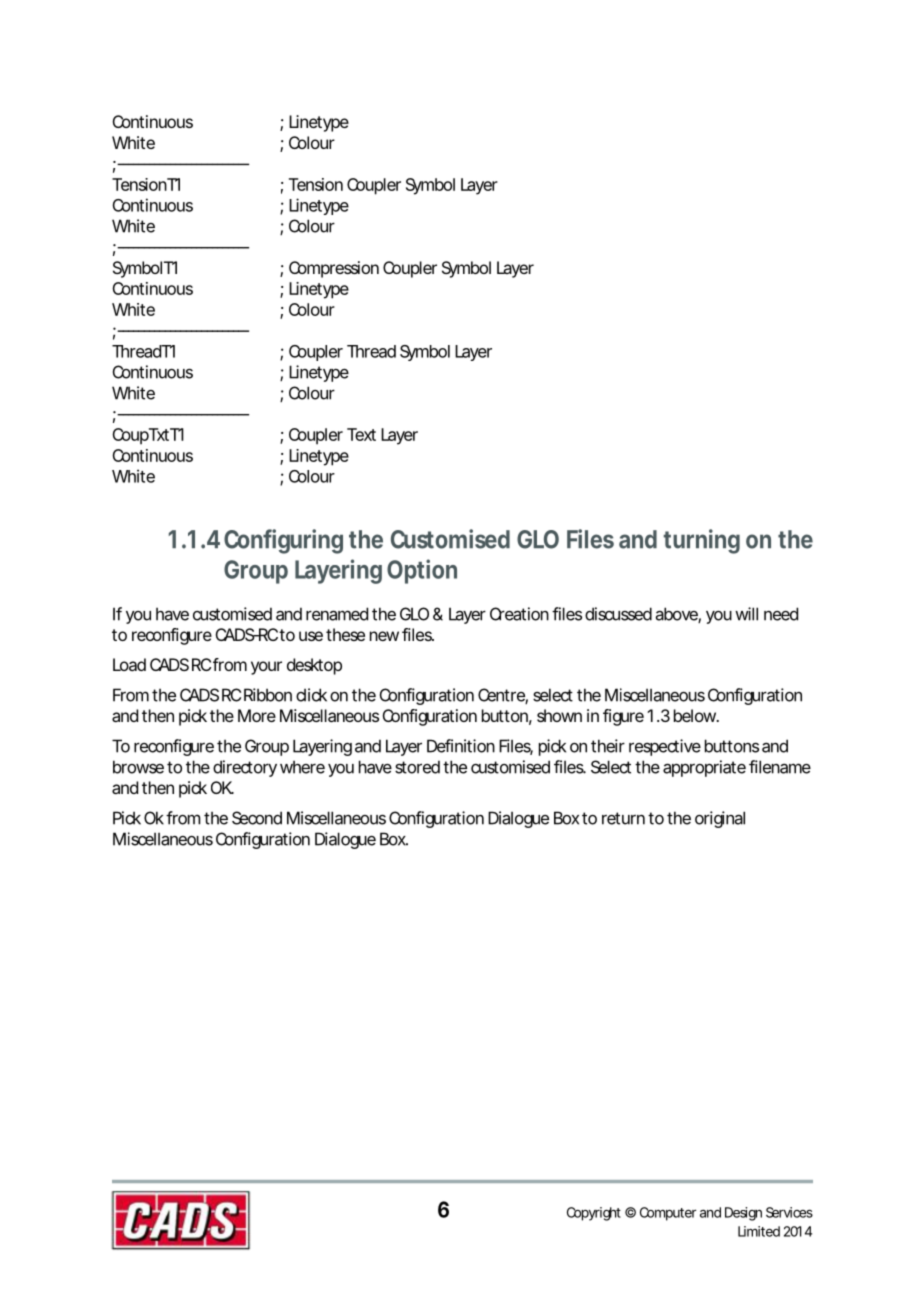 Image resolution: width=924 pixels, height=1308 pixels. What do you see at coordinates (668, 1214) in the screenshot?
I see `Computer` at bounding box center [668, 1214].
